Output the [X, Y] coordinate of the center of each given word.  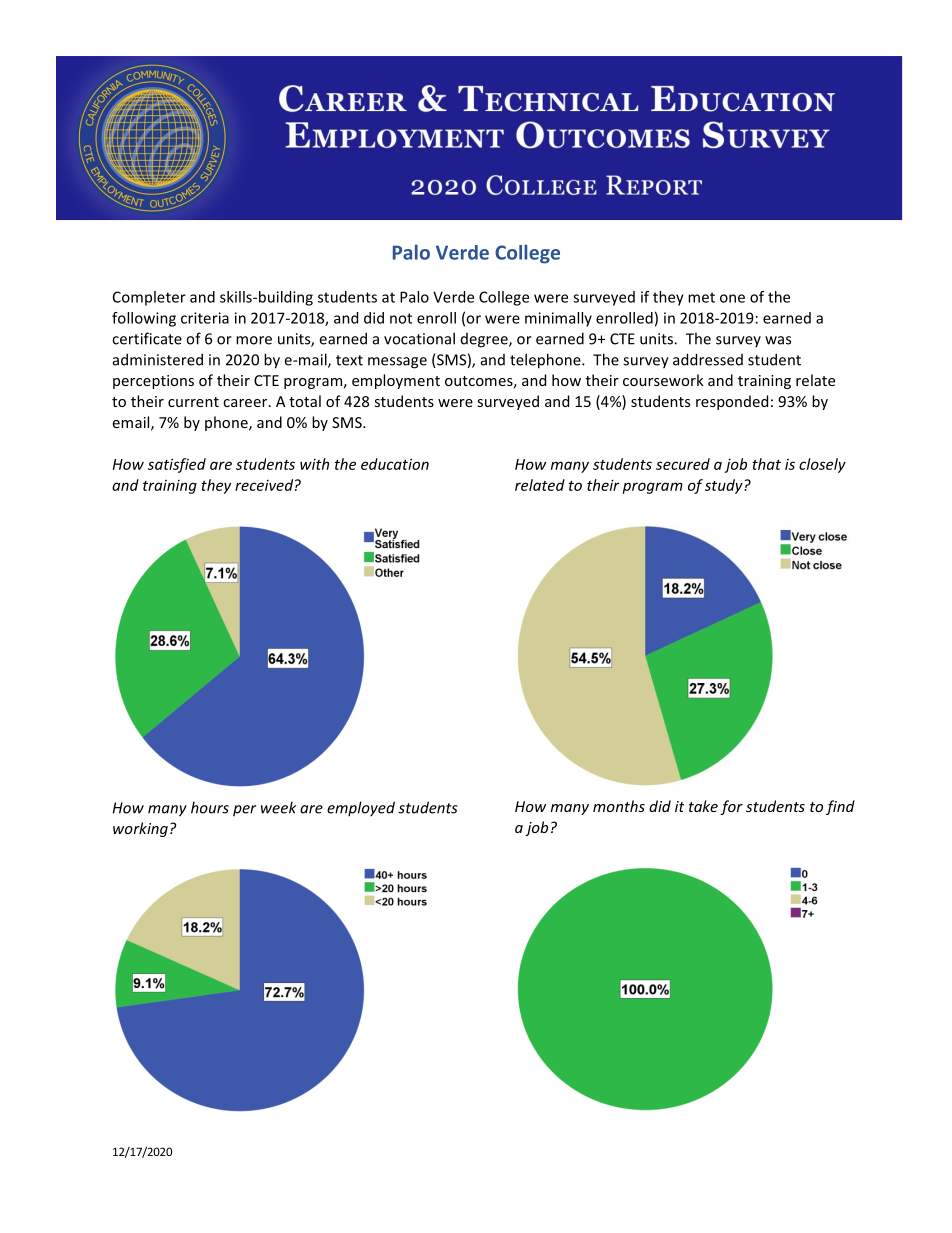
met [701, 297]
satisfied [177, 465]
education [395, 464]
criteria [205, 318]
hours [210, 807]
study [725, 486]
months [619, 806]
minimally [558, 319]
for [731, 807]
